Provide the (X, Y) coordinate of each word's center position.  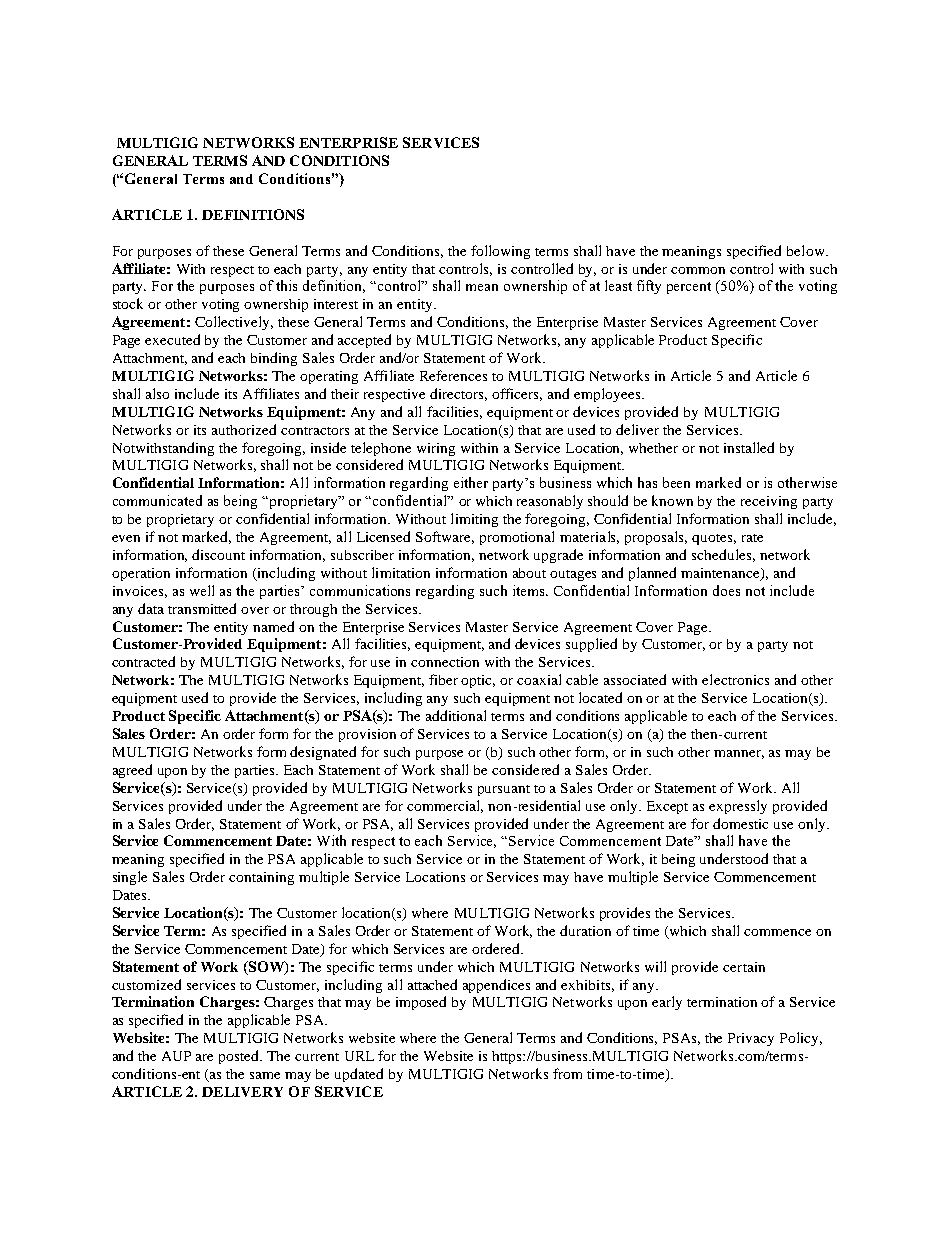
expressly (738, 807)
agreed (132, 771)
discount (218, 554)
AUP (176, 1056)
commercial (445, 806)
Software (445, 537)
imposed (421, 1003)
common (698, 270)
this (286, 285)
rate (752, 538)
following (500, 252)
